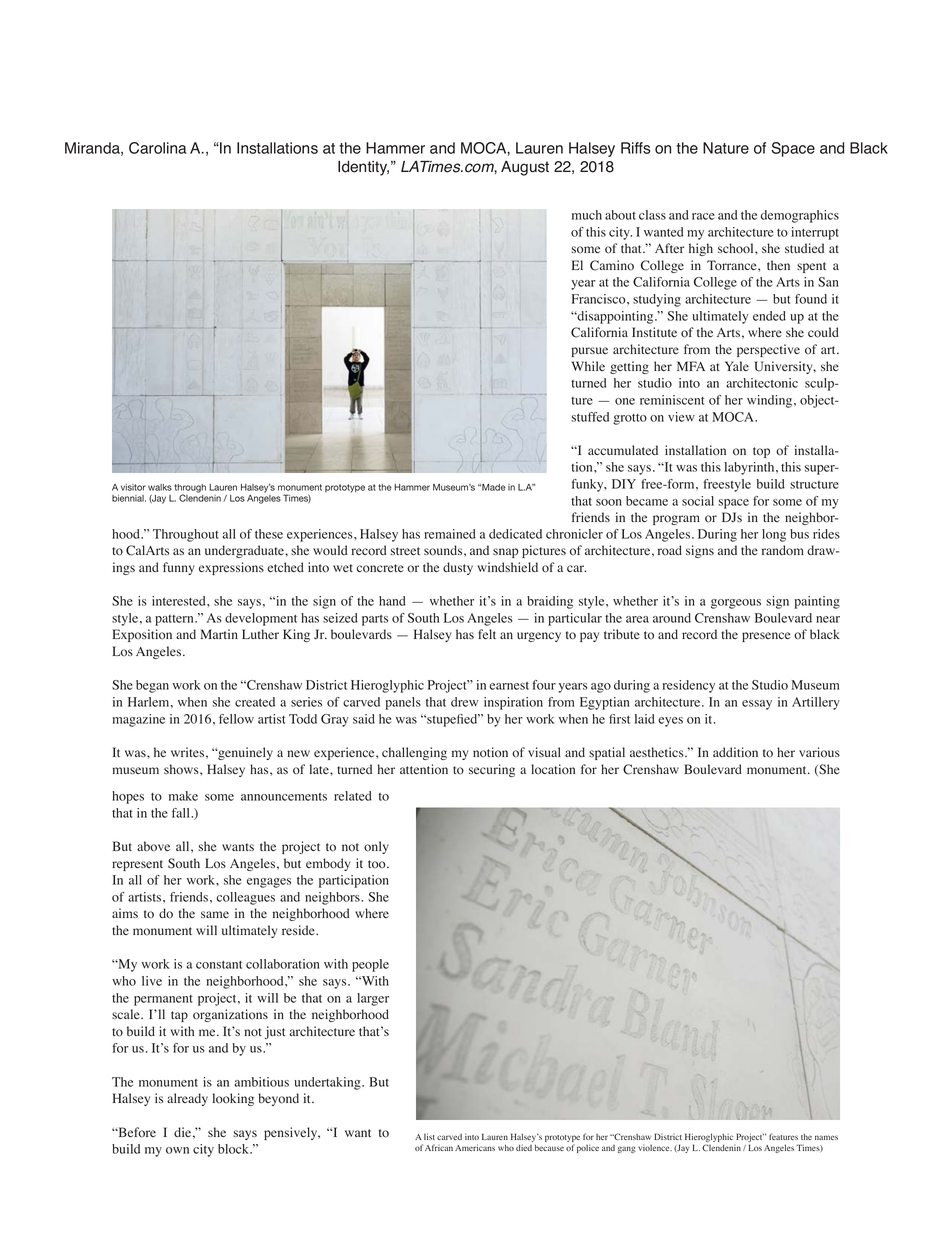 The image size is (952, 1233). What do you see at coordinates (219, 634) in the image?
I see `Martin` at bounding box center [219, 634].
